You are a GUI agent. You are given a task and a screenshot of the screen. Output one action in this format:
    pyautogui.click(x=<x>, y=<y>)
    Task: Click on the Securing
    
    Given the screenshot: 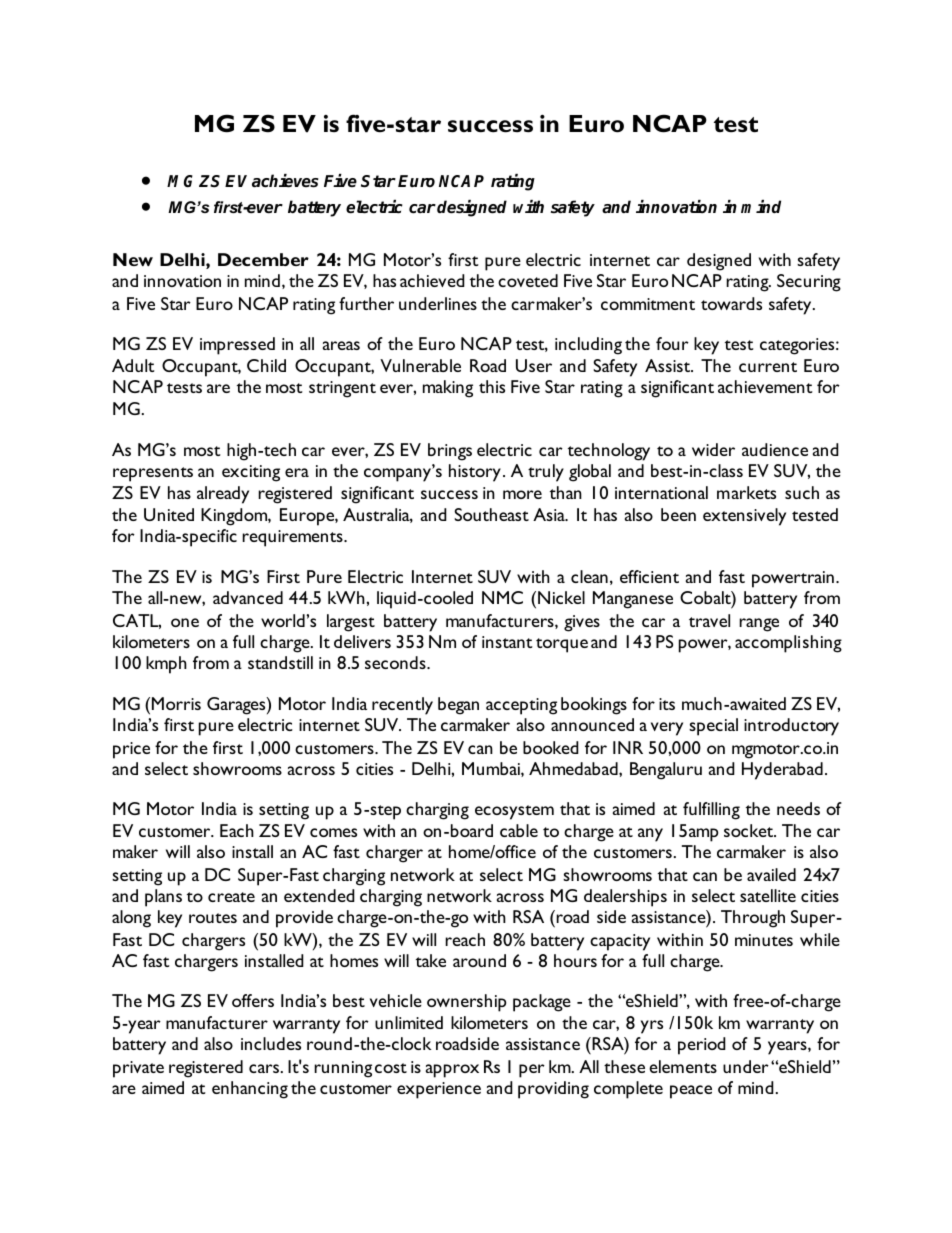 What is the action you would take?
    pyautogui.click(x=809, y=283)
